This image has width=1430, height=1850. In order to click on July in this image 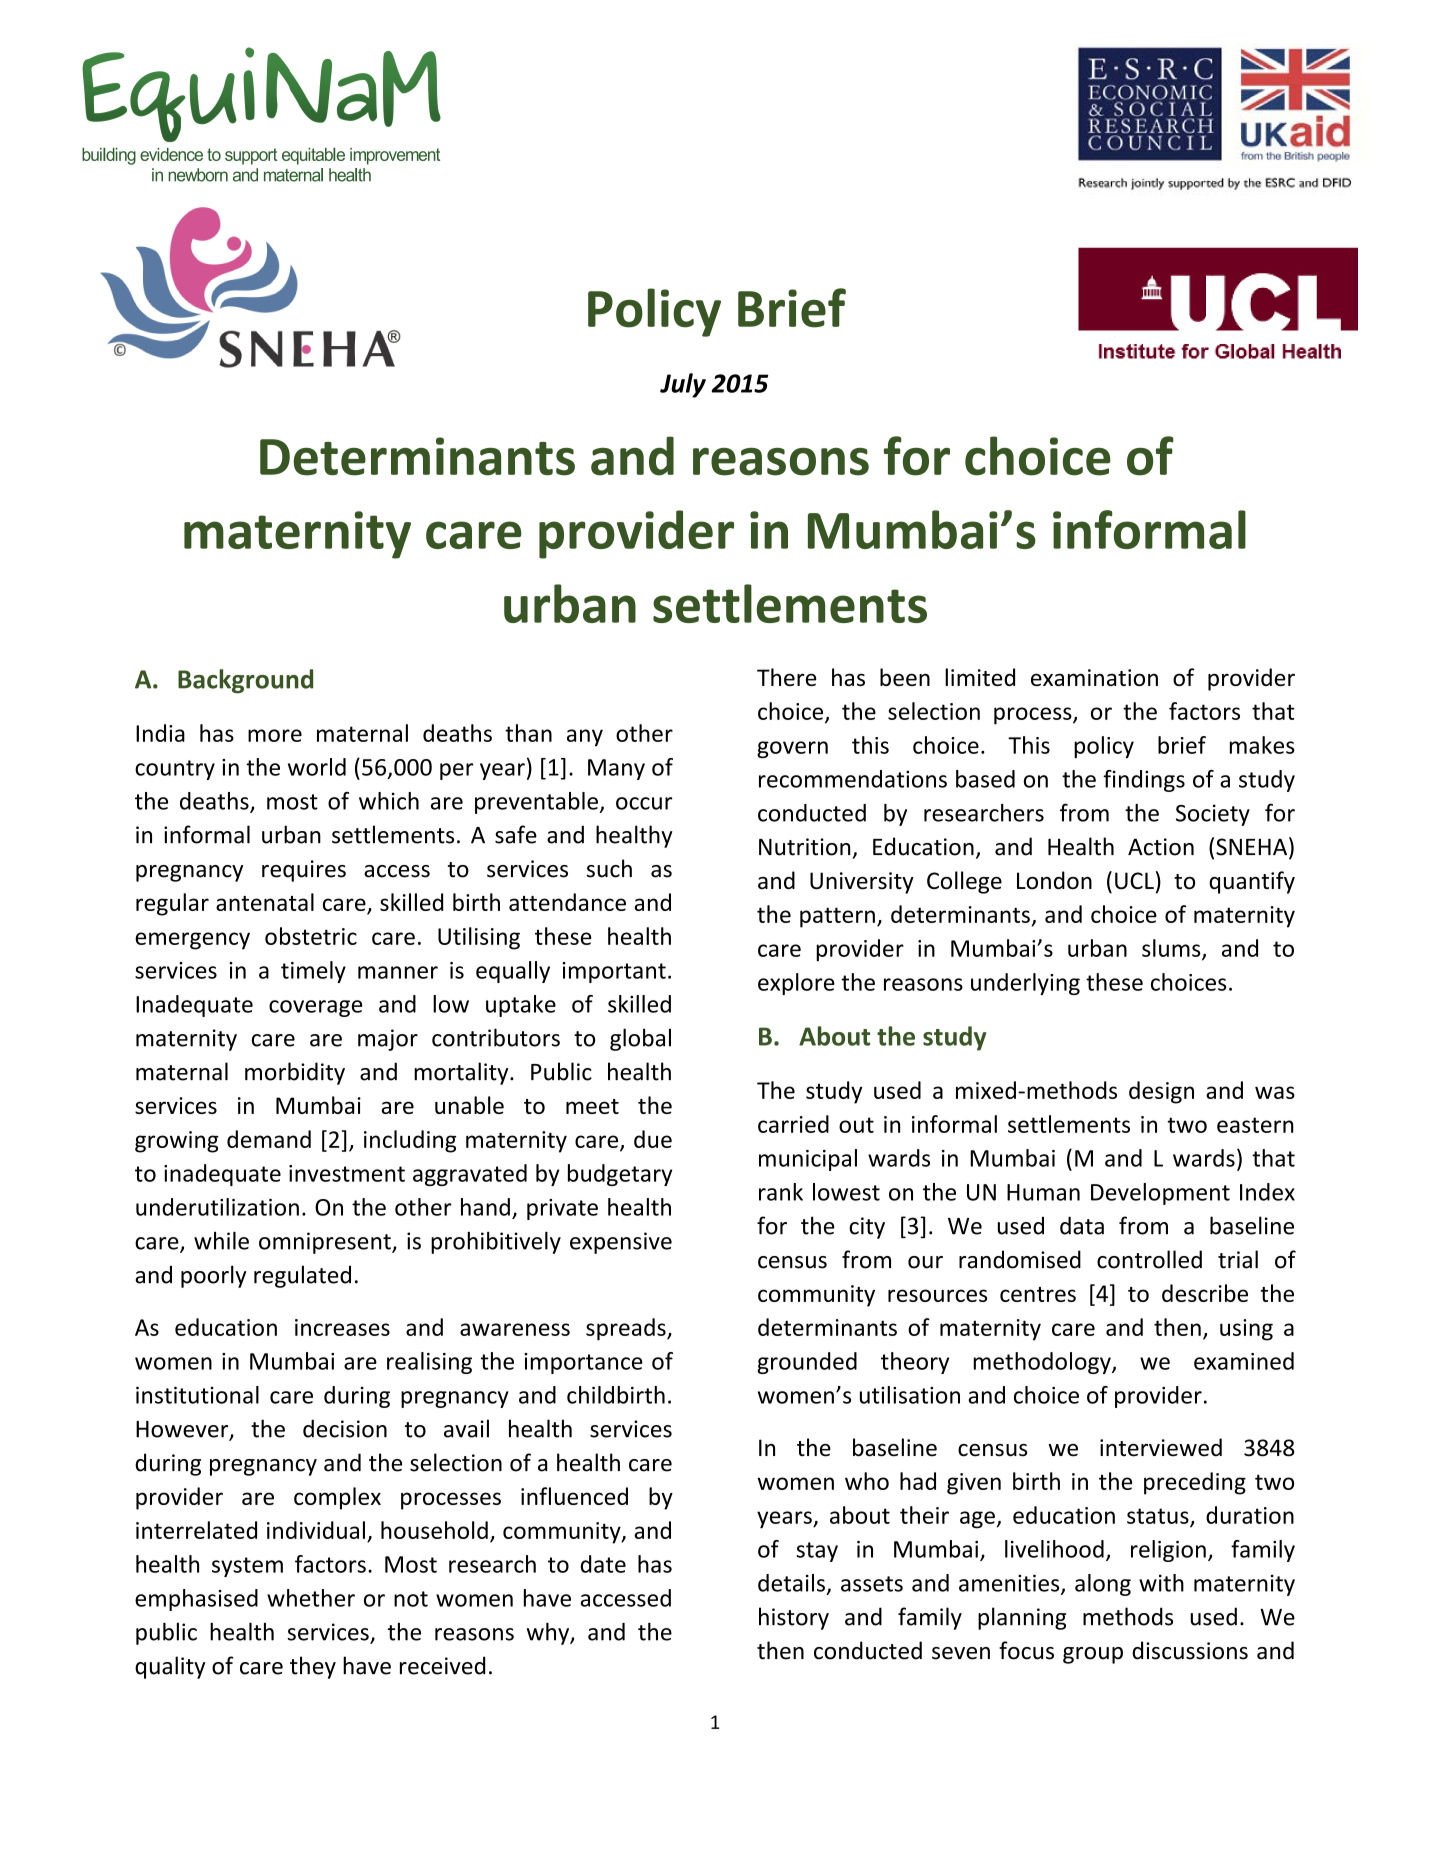, I will do `click(683, 385)`.
